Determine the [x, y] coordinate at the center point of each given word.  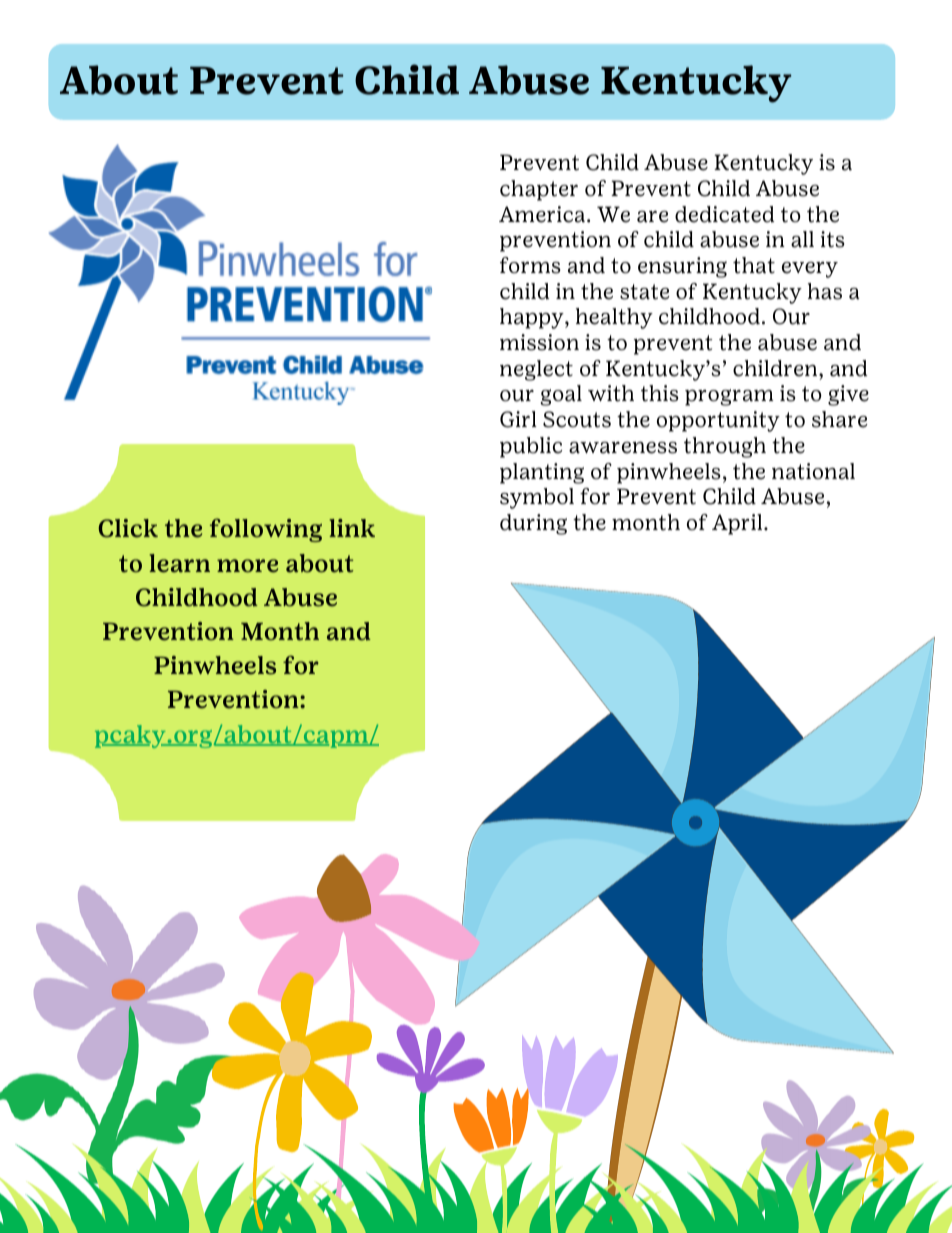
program [729, 397]
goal [561, 395]
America [543, 214]
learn [179, 563]
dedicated [724, 214]
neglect [536, 370]
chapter [539, 190]
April [738, 524]
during [533, 524]
